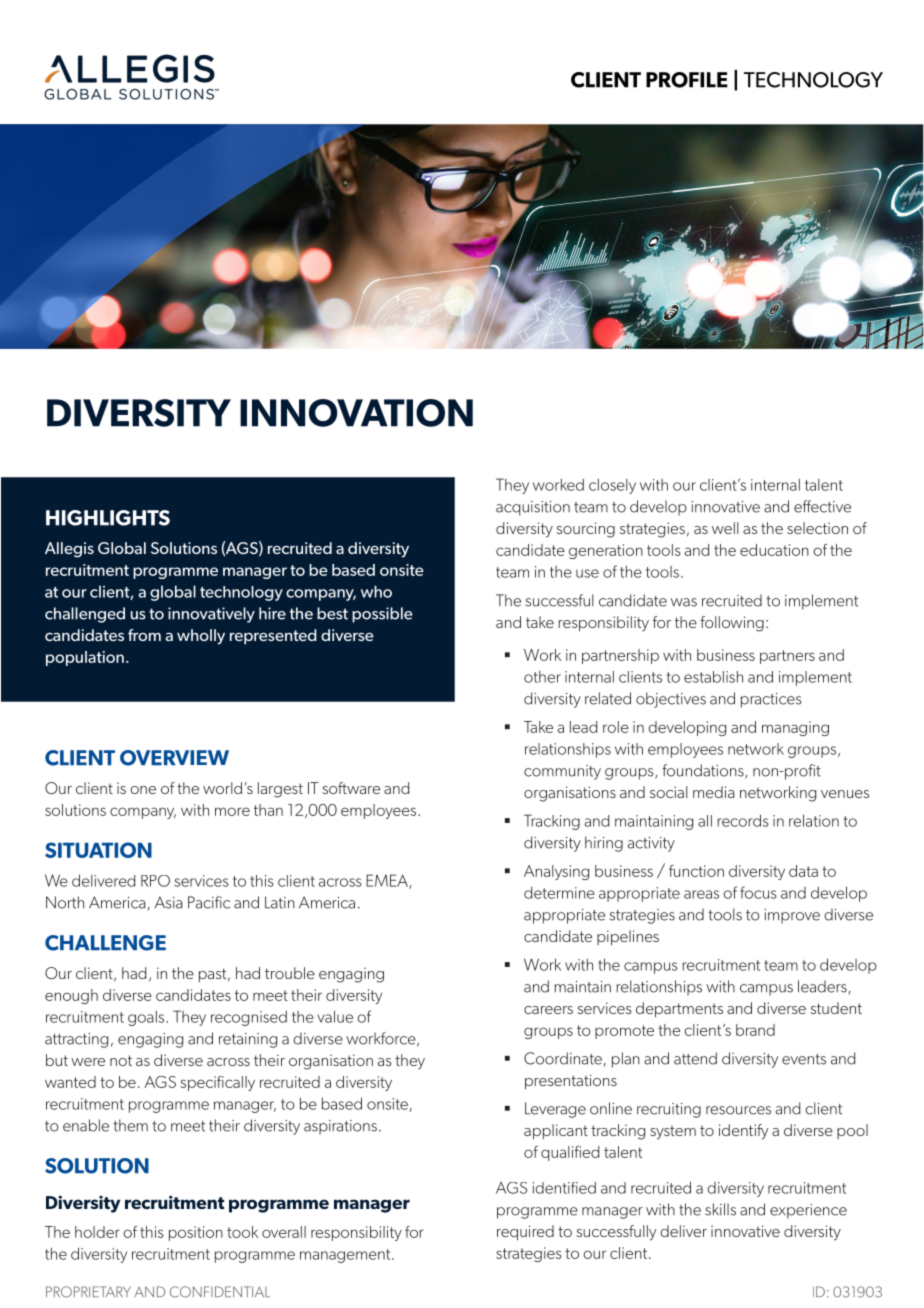 The width and height of the screenshot is (924, 1308). Describe the element at coordinates (356, 413) in the screenshot. I see `INNOVATION` at that location.
